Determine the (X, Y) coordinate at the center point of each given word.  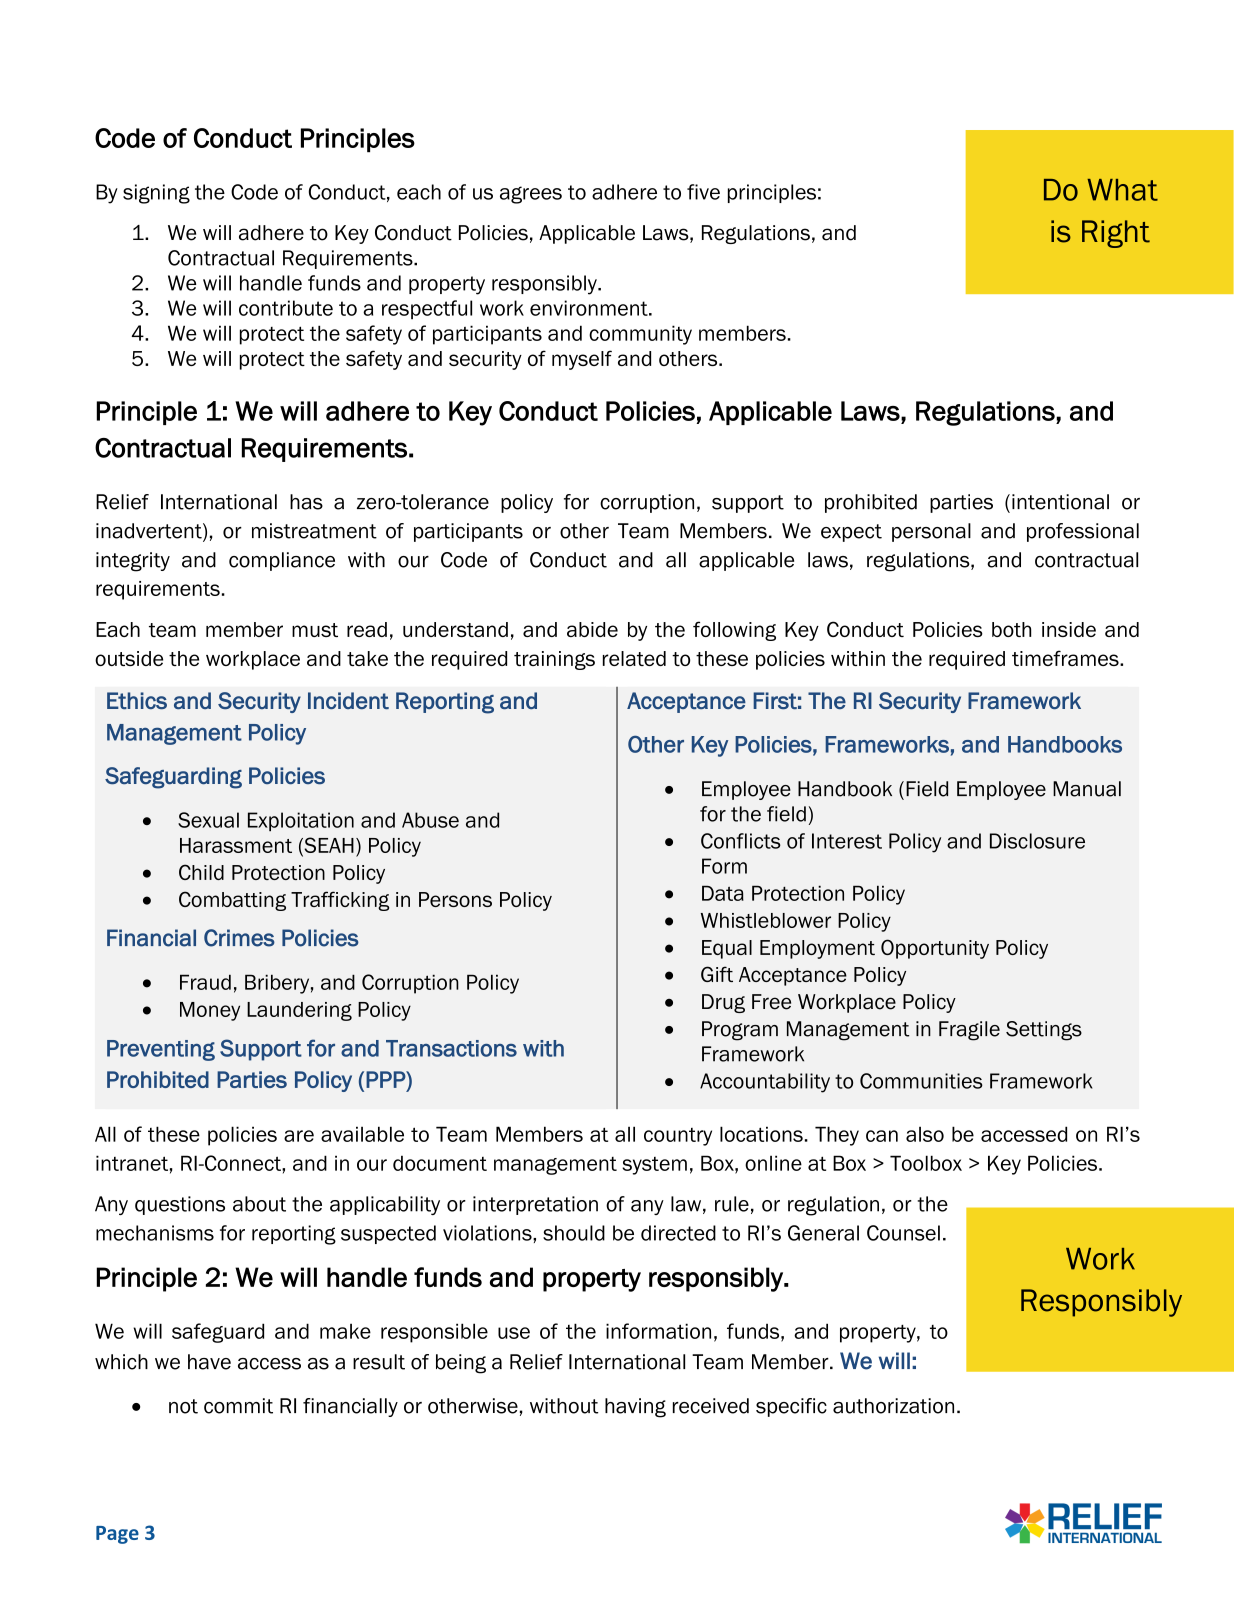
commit (238, 1406)
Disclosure (1037, 841)
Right (1116, 234)
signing (156, 194)
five (703, 192)
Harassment (236, 845)
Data (723, 893)
